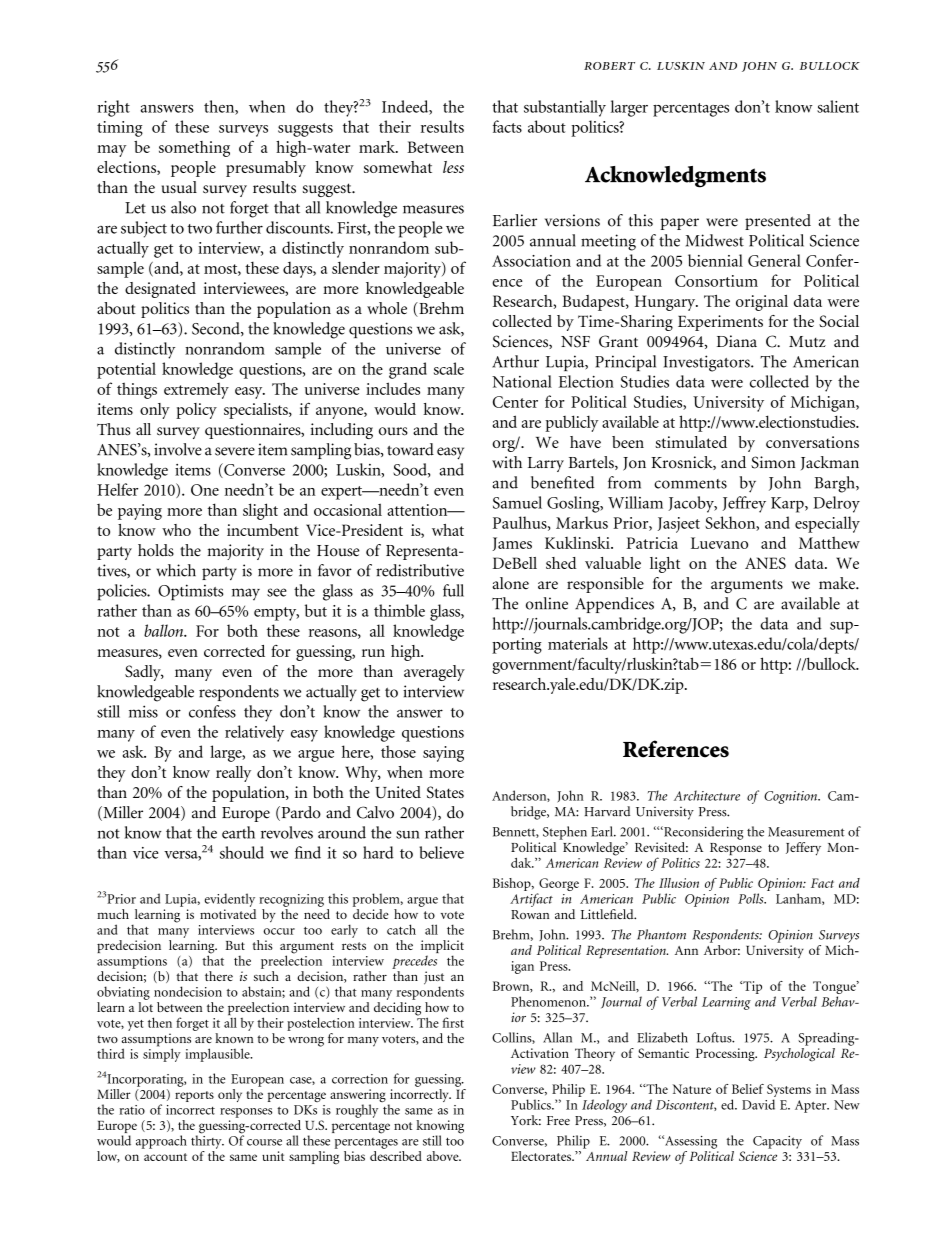 This page has height=1233, width=952. What do you see at coordinates (194, 149) in the page?
I see `something` at bounding box center [194, 149].
